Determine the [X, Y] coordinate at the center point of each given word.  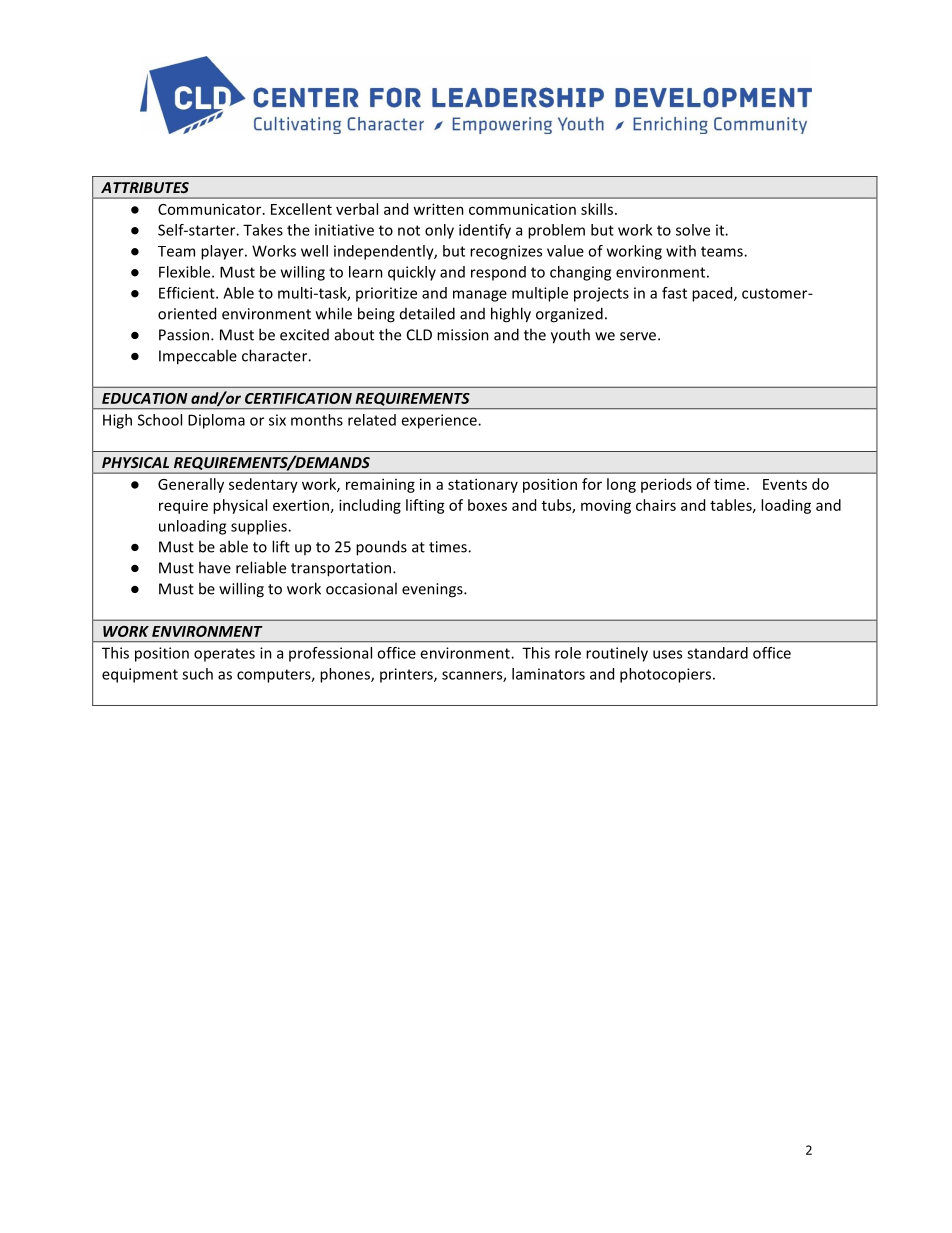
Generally [191, 485]
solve [693, 230]
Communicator [211, 209]
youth [570, 336]
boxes [487, 505]
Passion [184, 335]
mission [463, 335]
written [438, 209]
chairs [656, 505]
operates [224, 655]
